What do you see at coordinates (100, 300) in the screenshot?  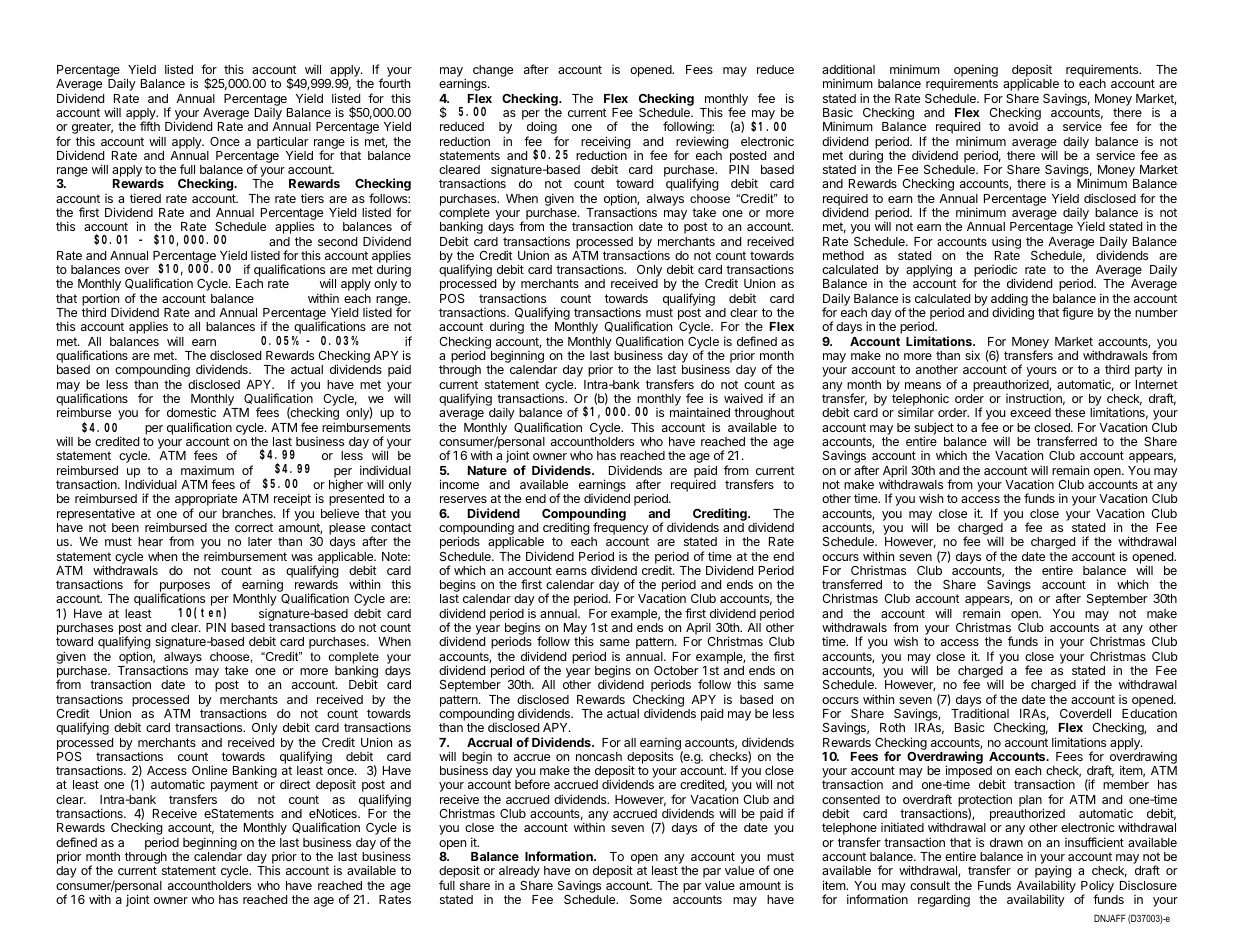 I see `portion` at bounding box center [100, 300].
